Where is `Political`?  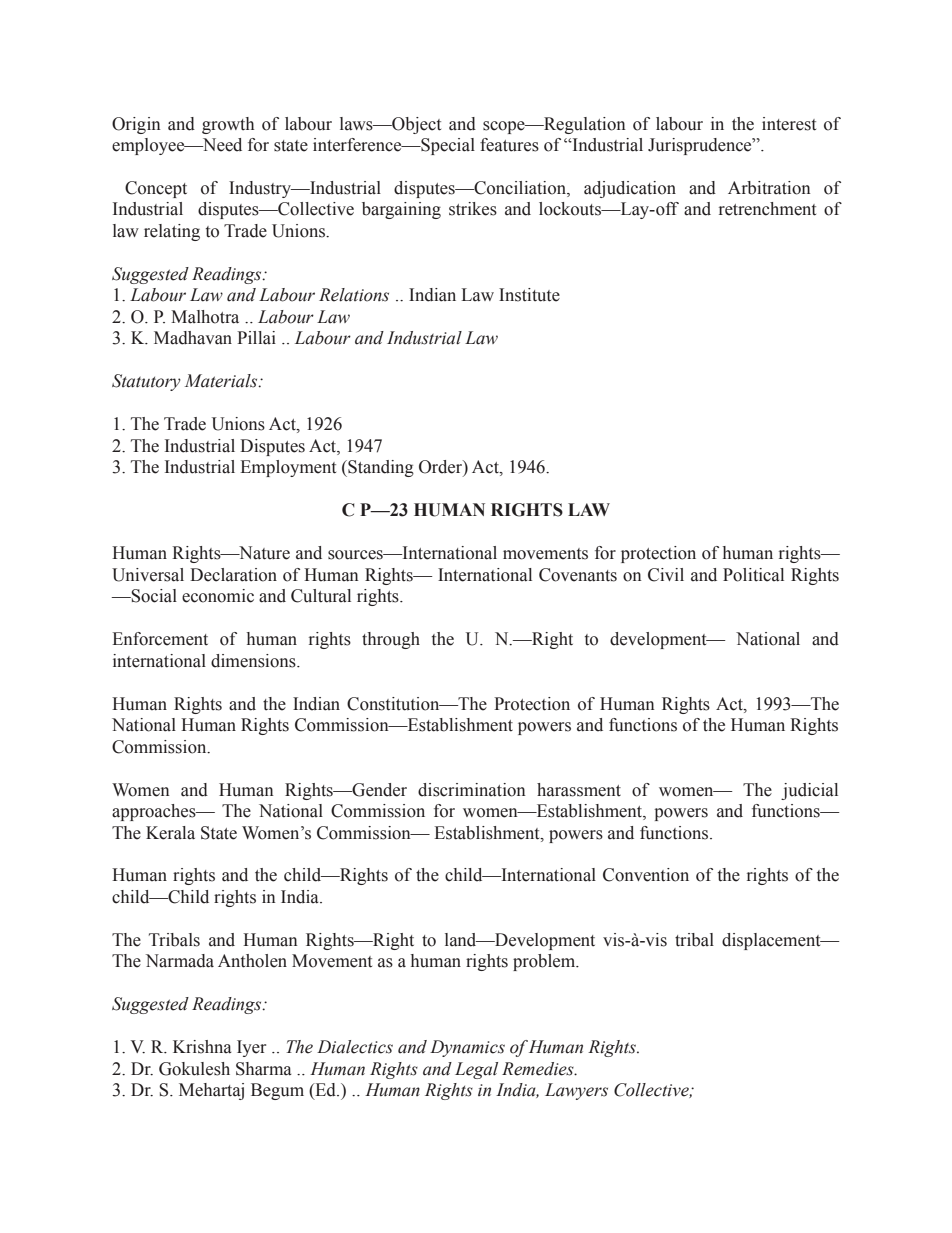
Political is located at coordinates (753, 575).
